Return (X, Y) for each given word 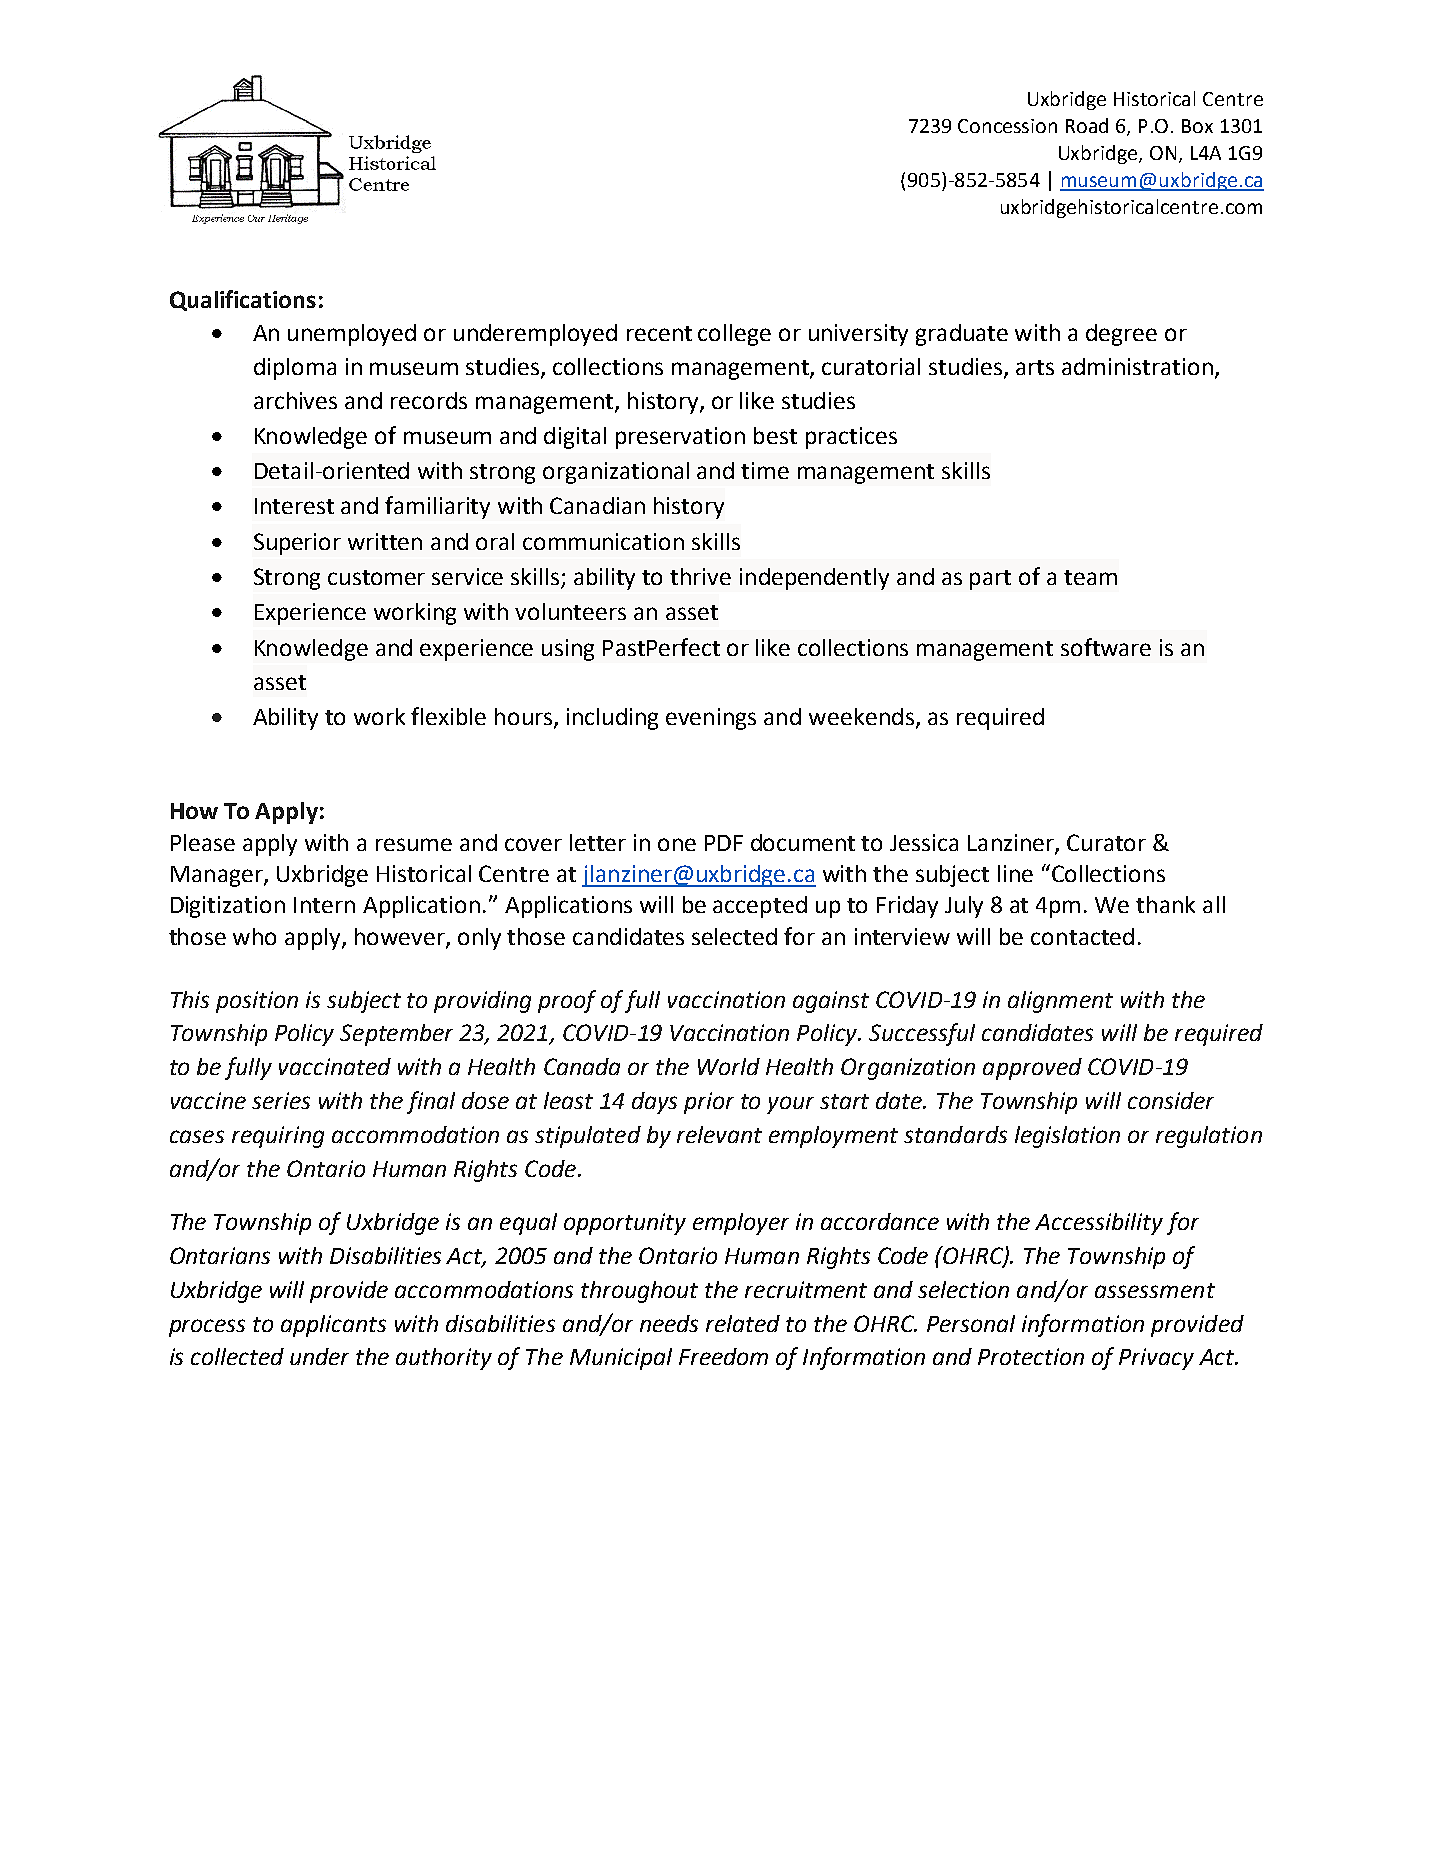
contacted (1082, 936)
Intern (324, 905)
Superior (297, 544)
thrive (700, 576)
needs (669, 1323)
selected (734, 936)
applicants (333, 1326)
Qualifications (243, 300)
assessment (1155, 1290)
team (1090, 577)
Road (1087, 125)
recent (659, 333)
